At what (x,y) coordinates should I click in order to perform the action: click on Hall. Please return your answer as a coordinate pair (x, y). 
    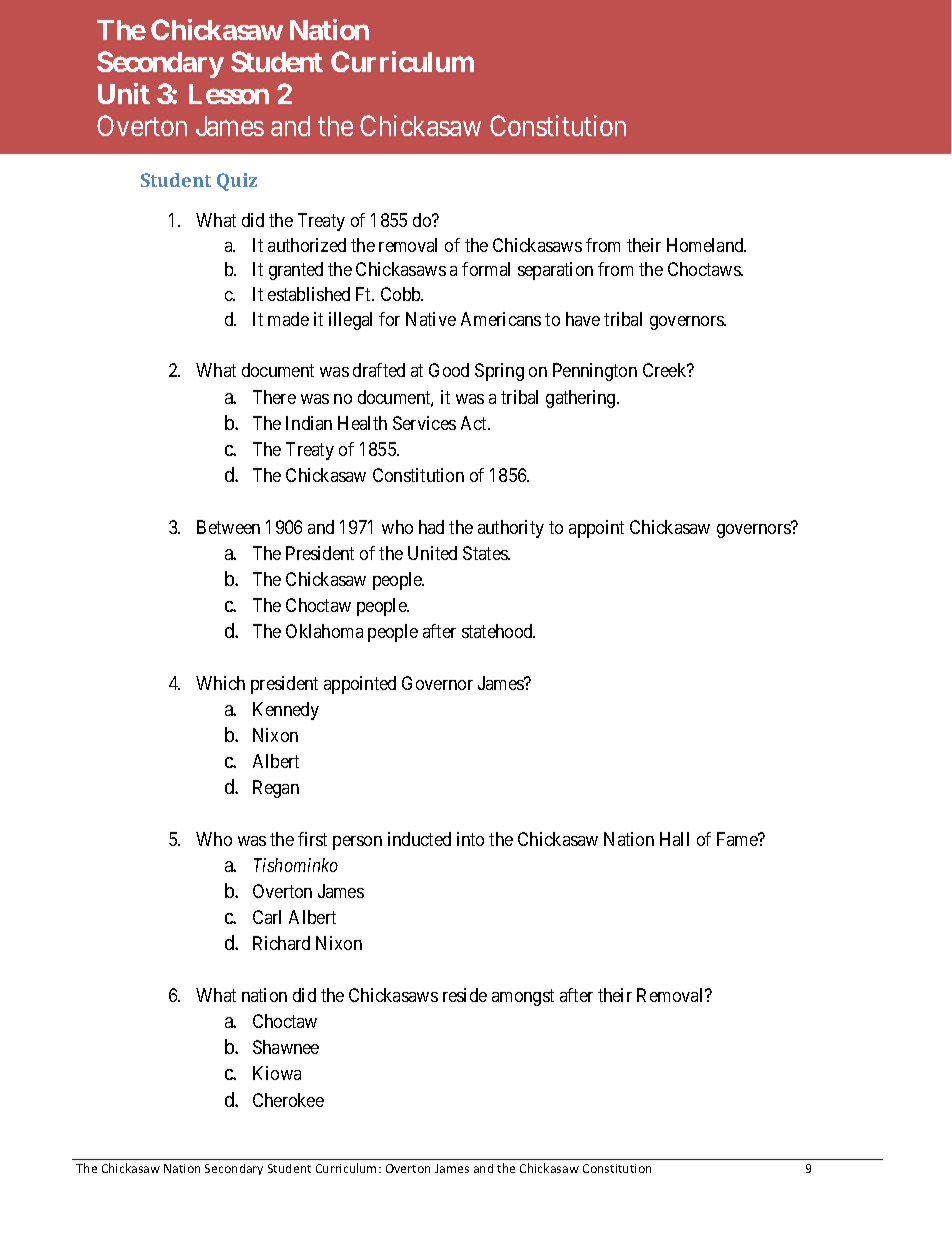
    Looking at the image, I should click on (674, 839).
